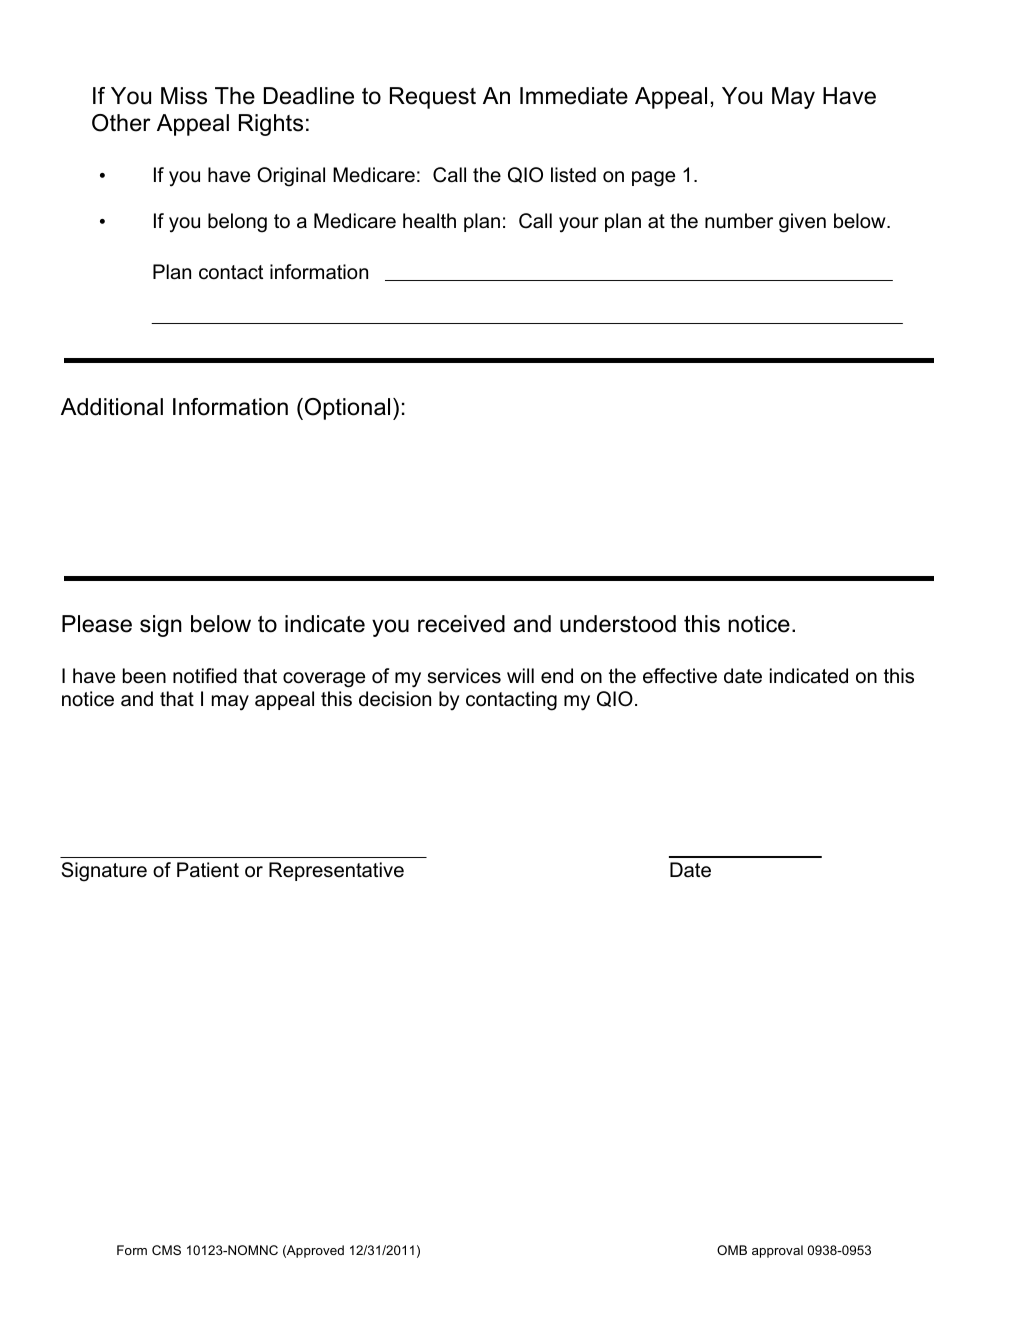 Image resolution: width=1034 pixels, height=1338 pixels. I want to click on number, so click(739, 221).
